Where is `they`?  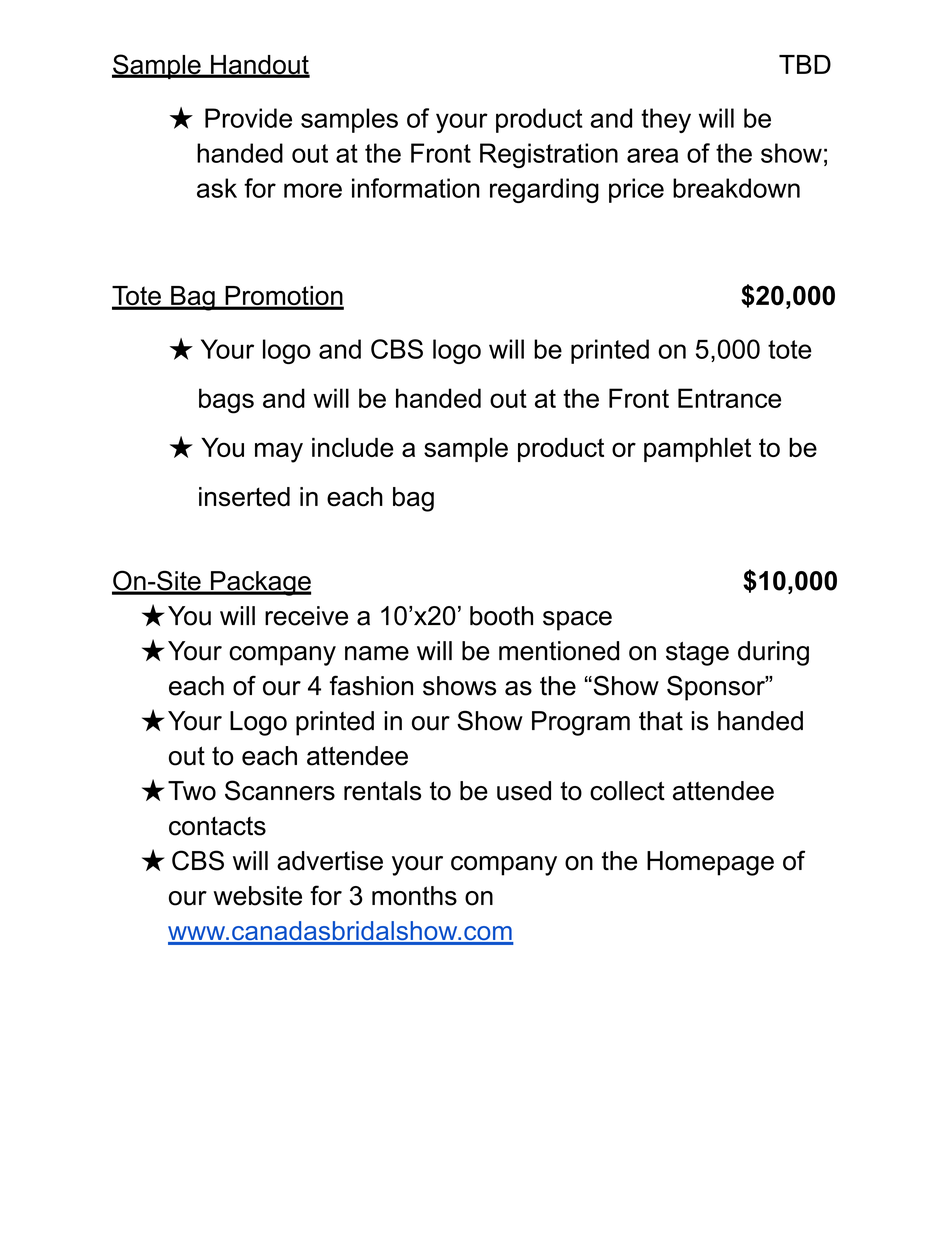
they is located at coordinates (666, 120).
